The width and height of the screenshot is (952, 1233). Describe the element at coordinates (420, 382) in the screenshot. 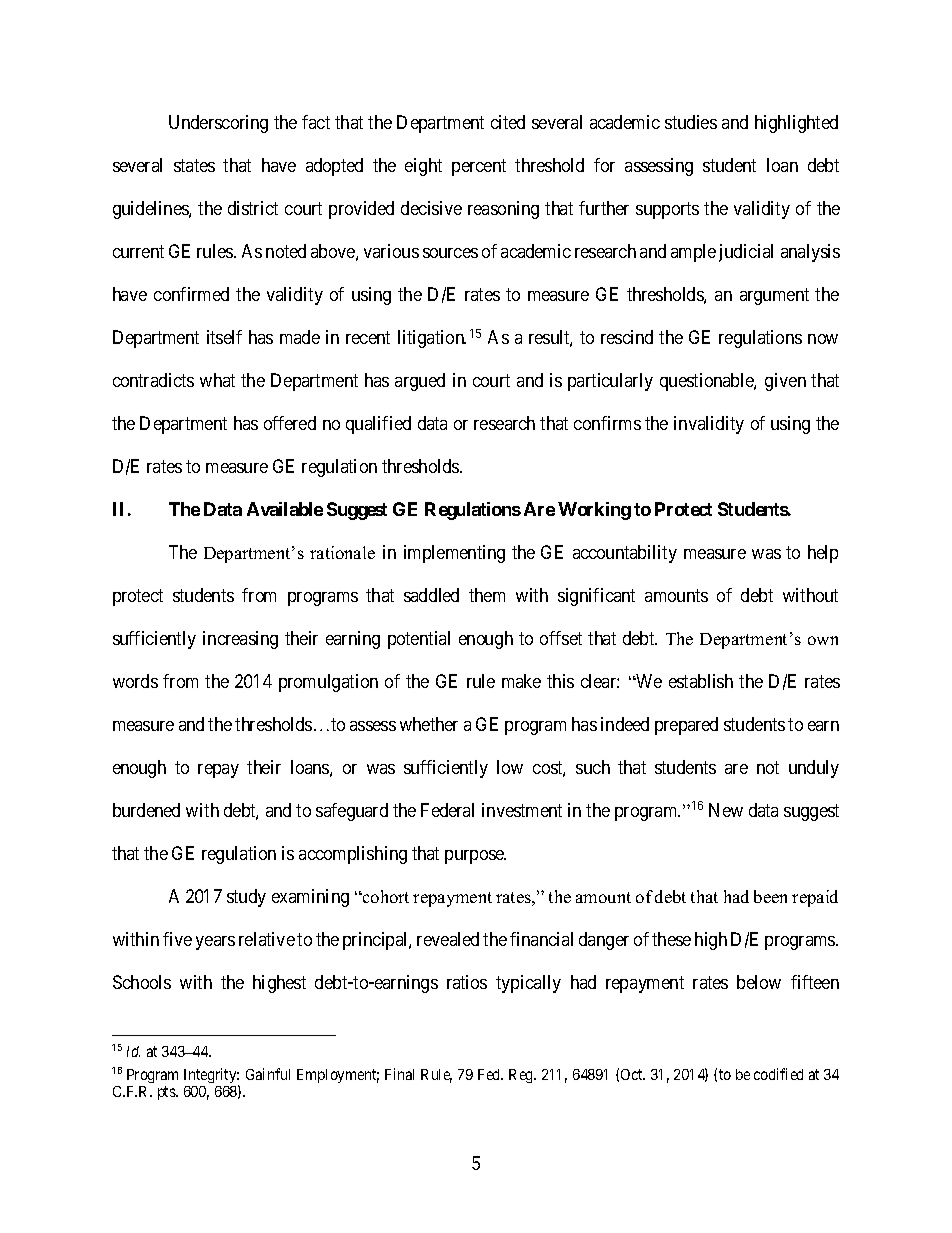

I see `argued` at that location.
